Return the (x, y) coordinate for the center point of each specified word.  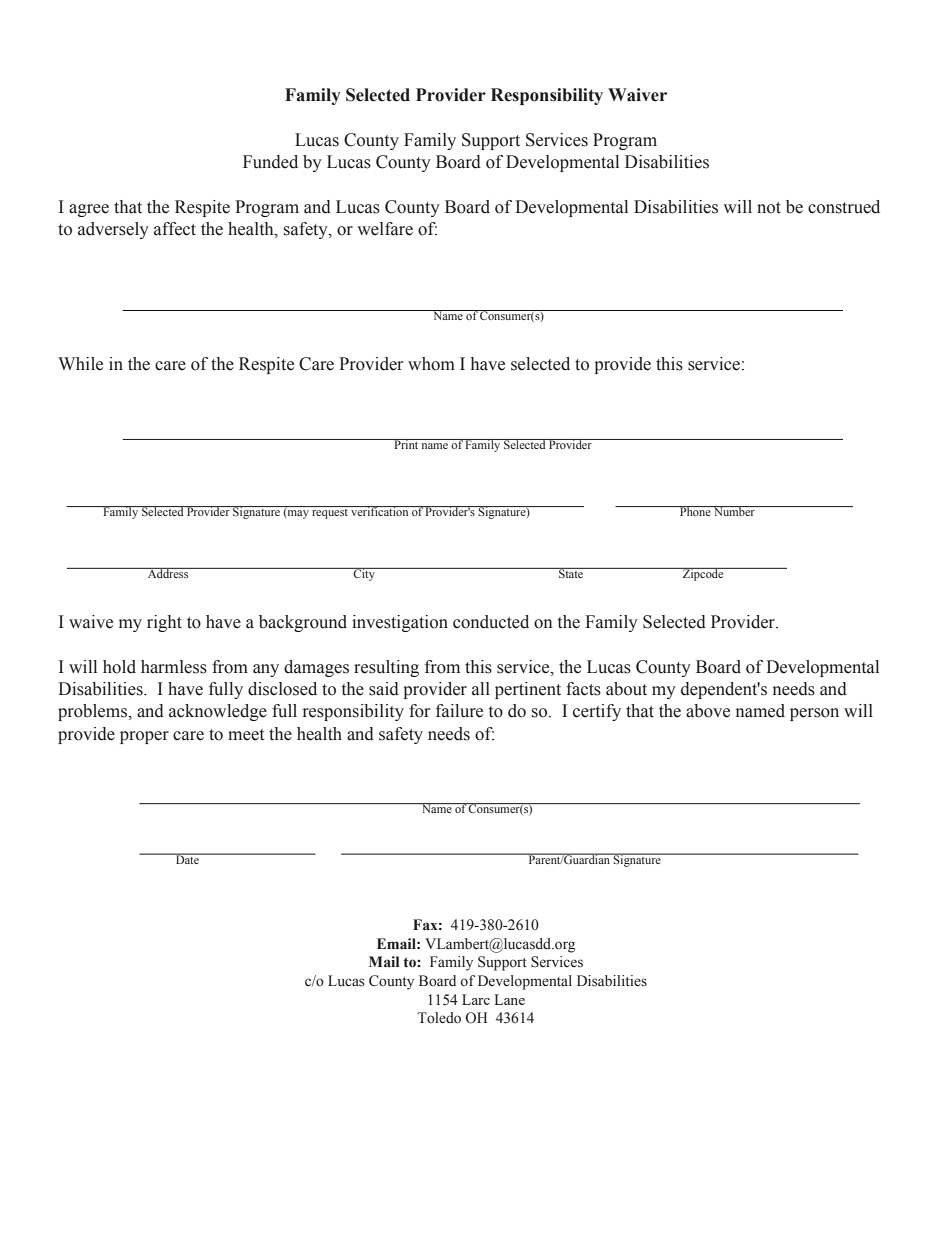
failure (459, 711)
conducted (491, 622)
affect (175, 229)
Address (168, 573)
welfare (385, 229)
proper (144, 737)
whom (431, 364)
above (708, 711)
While (80, 364)
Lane (509, 999)
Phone (695, 511)
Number (734, 511)
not (769, 208)
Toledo (439, 1018)
